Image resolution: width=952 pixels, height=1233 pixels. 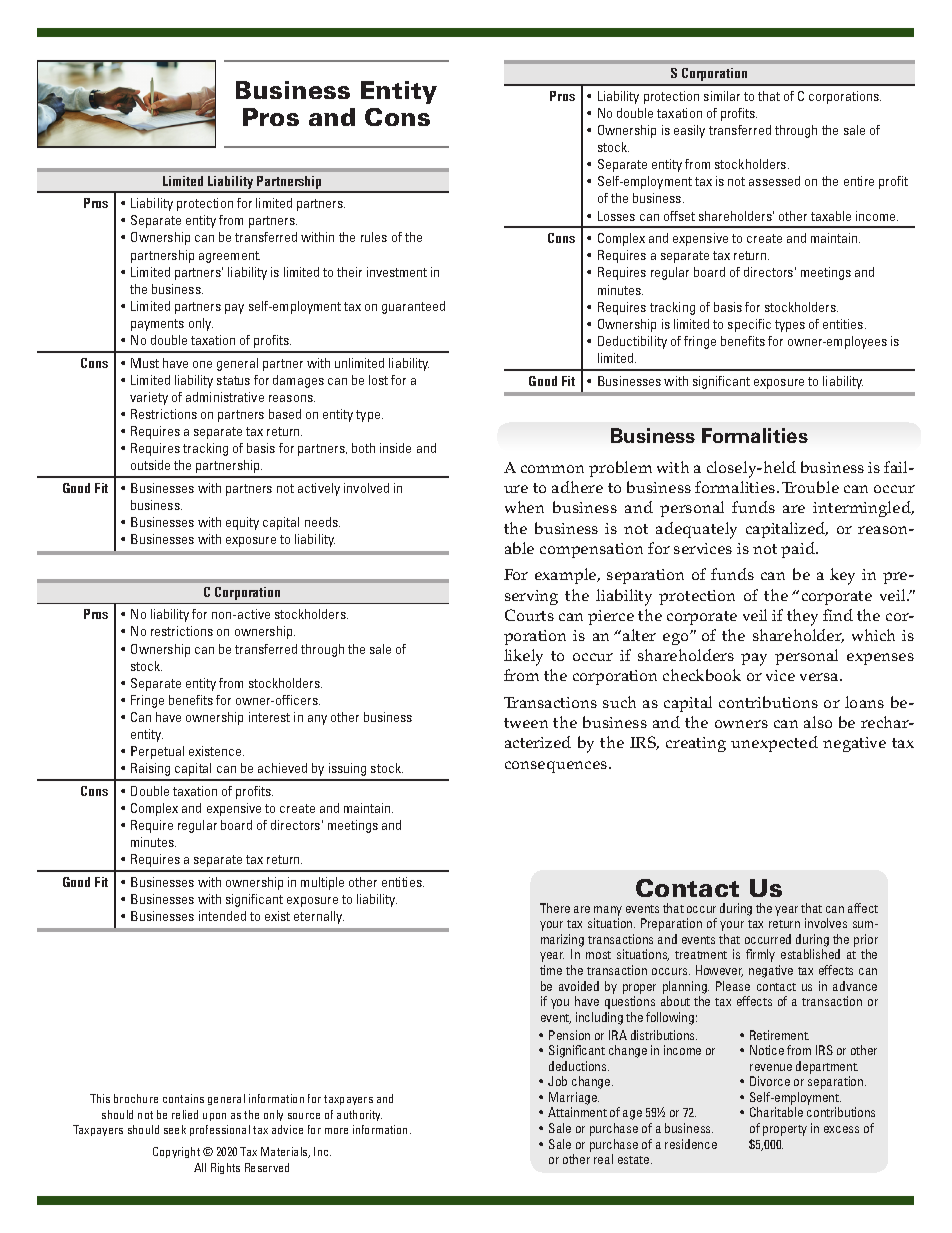 What do you see at coordinates (826, 923) in the screenshot?
I see `involves` at bounding box center [826, 923].
